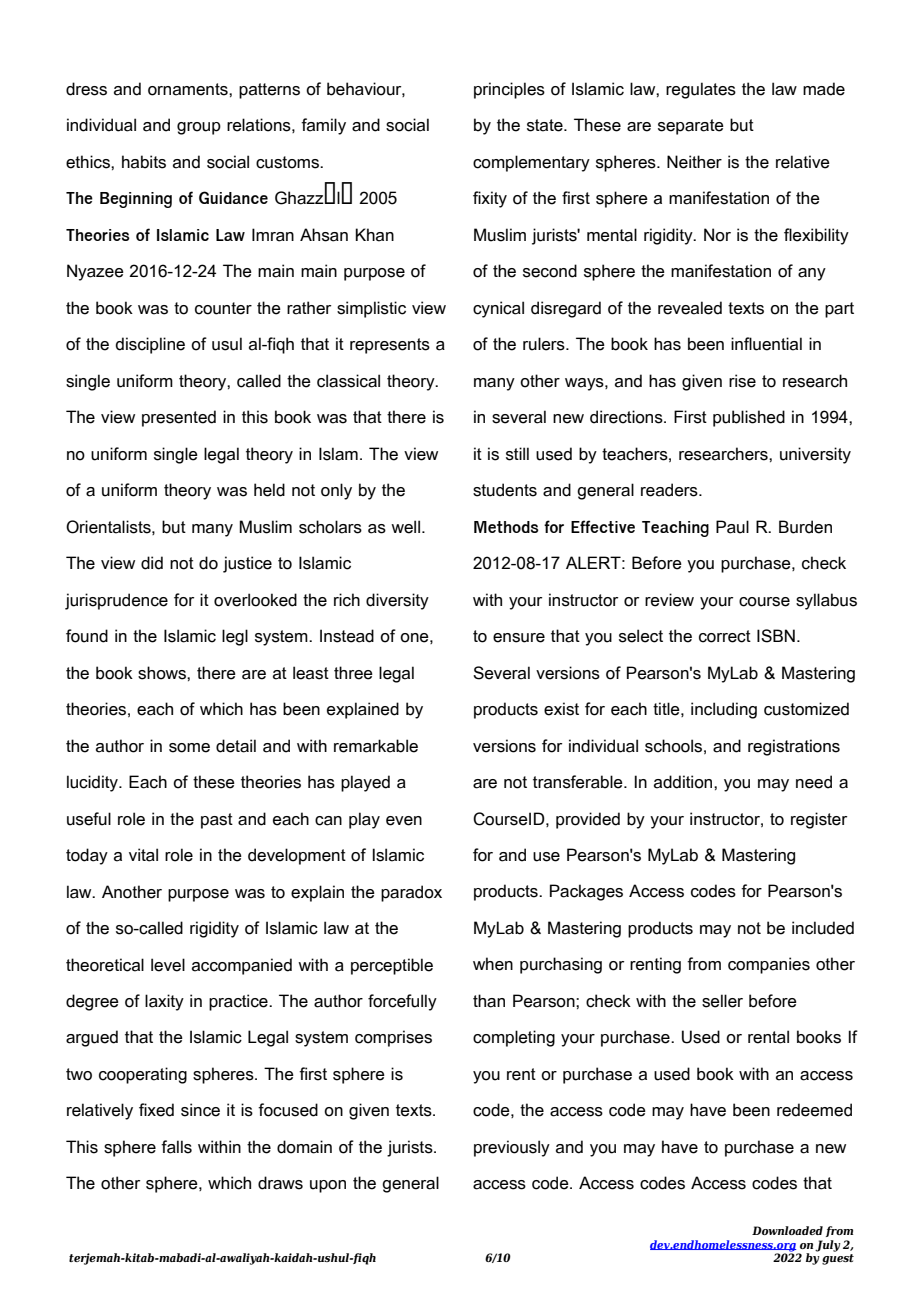 Image resolution: width=924 pixels, height=1308 pixels. Describe the element at coordinates (769, 965) in the document. I see `companies` at that location.
